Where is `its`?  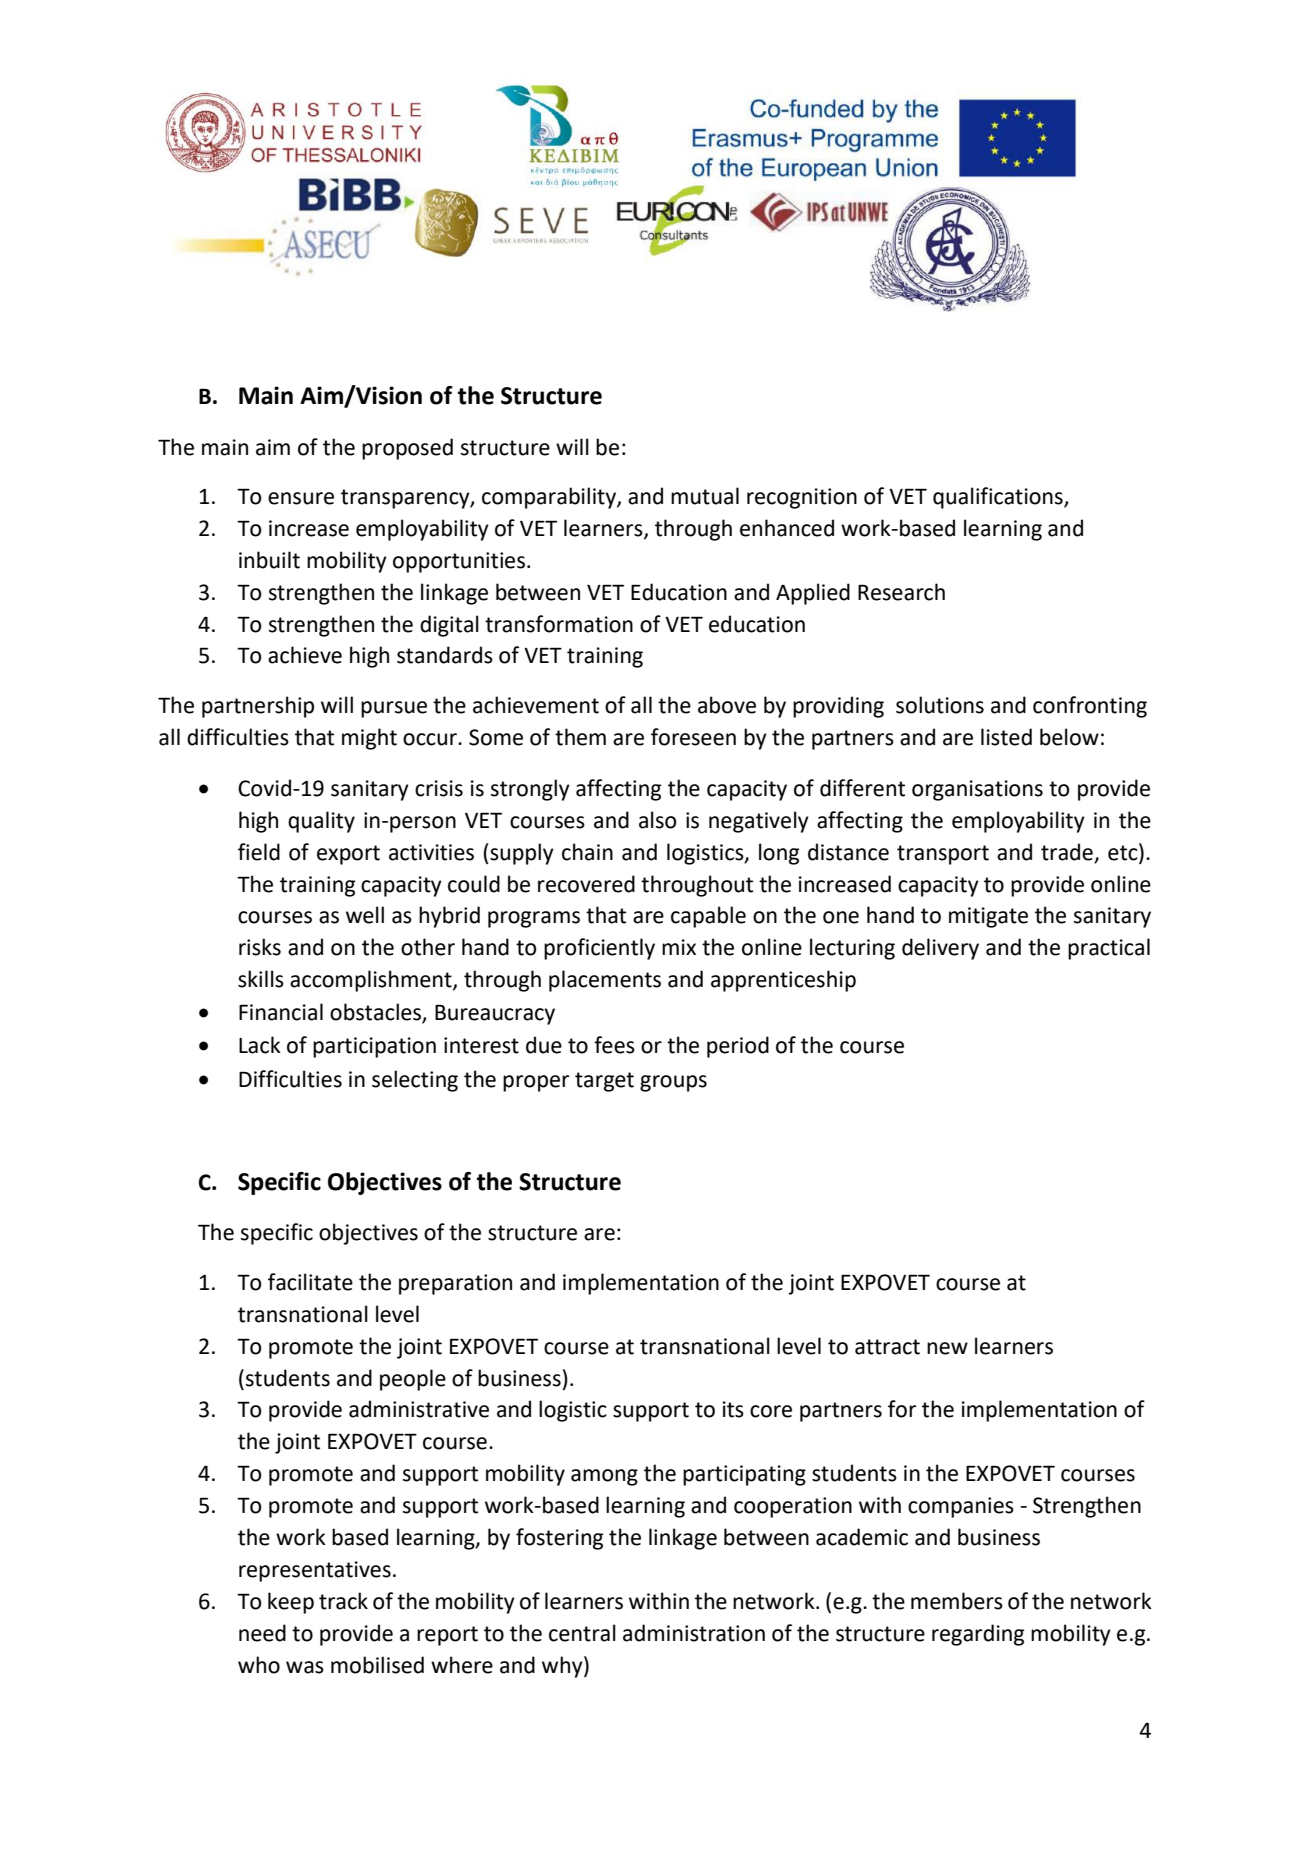
its is located at coordinates (733, 1409).
